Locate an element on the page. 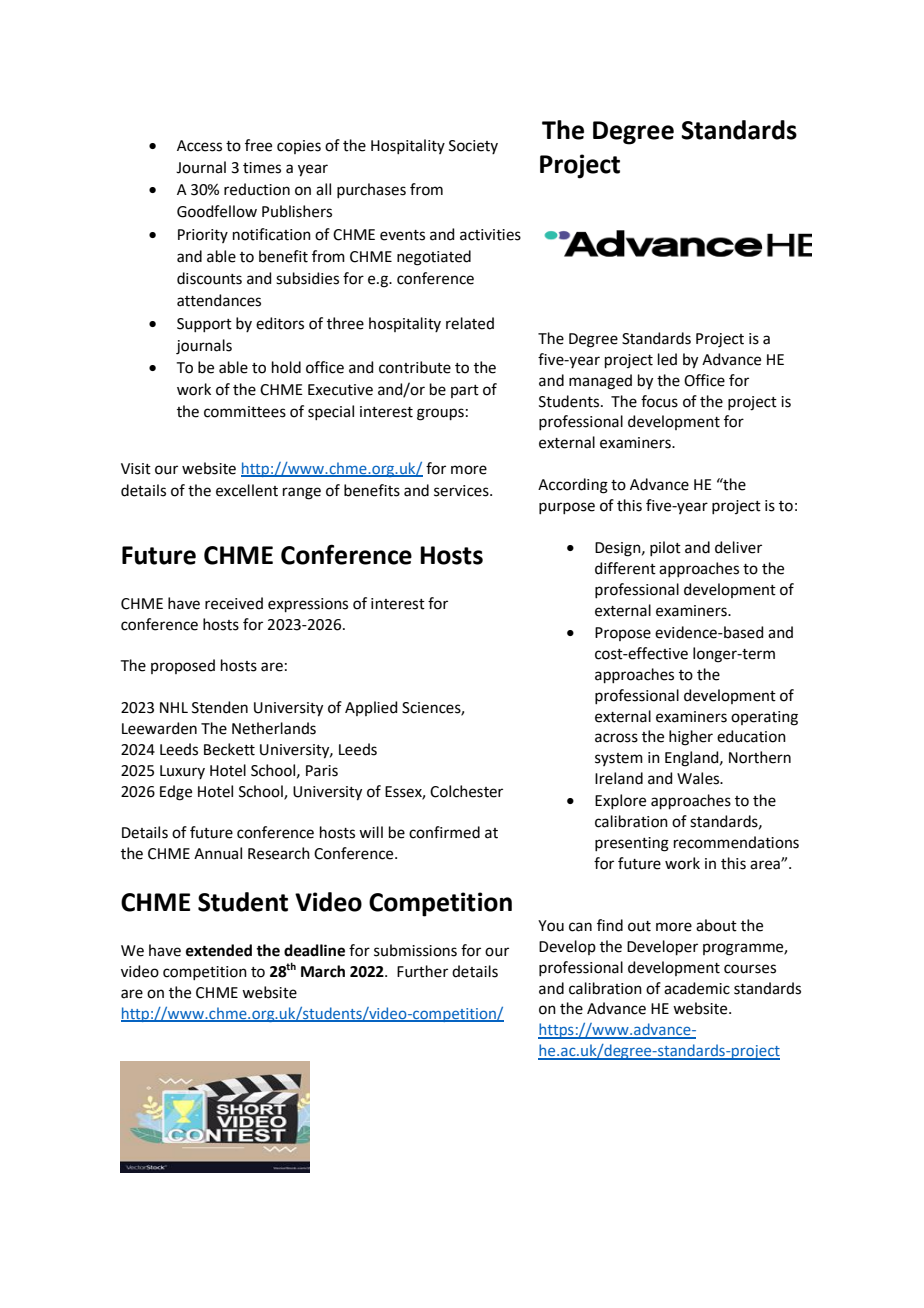 This document has width=924, height=1308. Society is located at coordinates (473, 147).
